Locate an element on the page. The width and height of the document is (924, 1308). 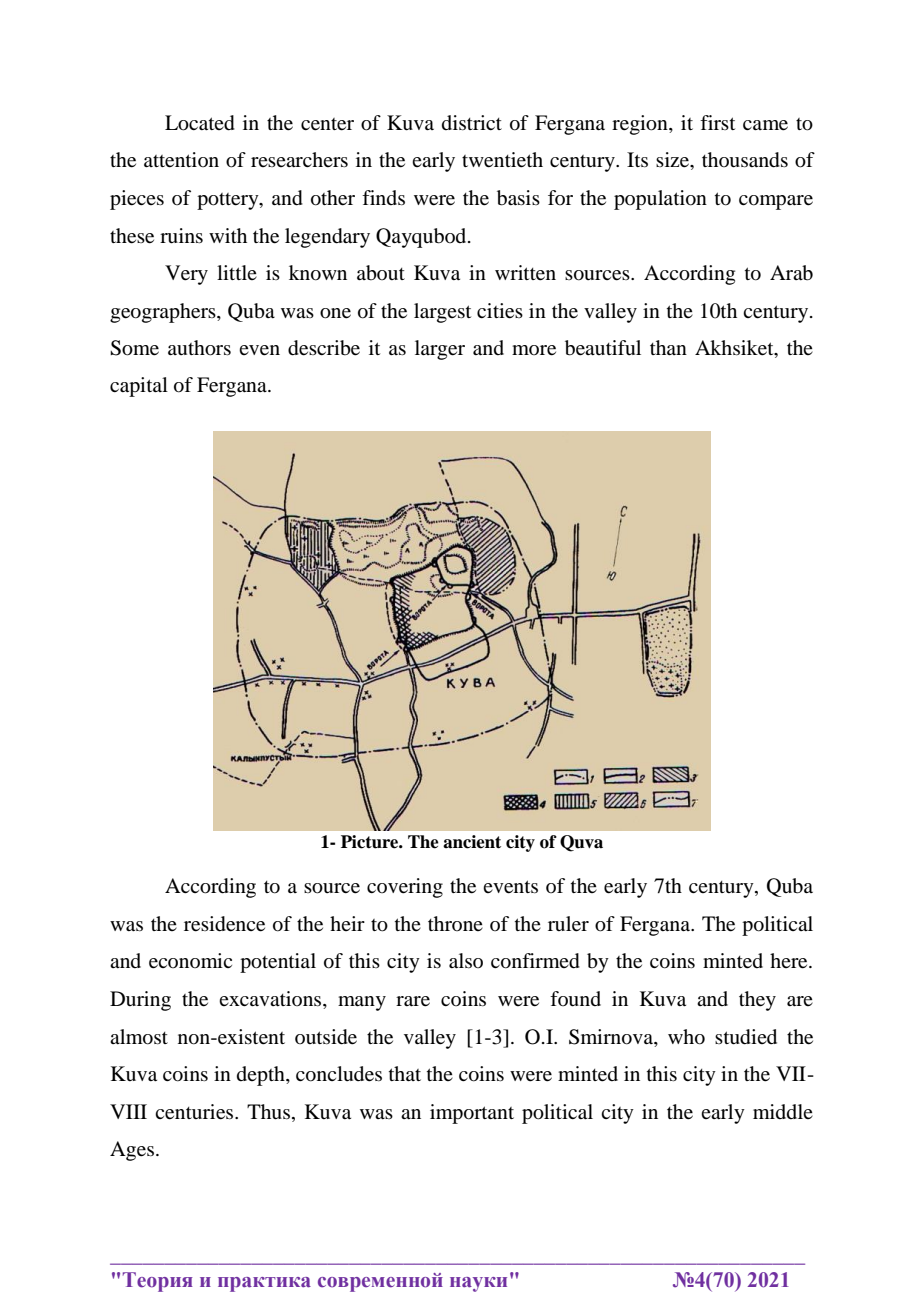
district is located at coordinates (472, 122).
